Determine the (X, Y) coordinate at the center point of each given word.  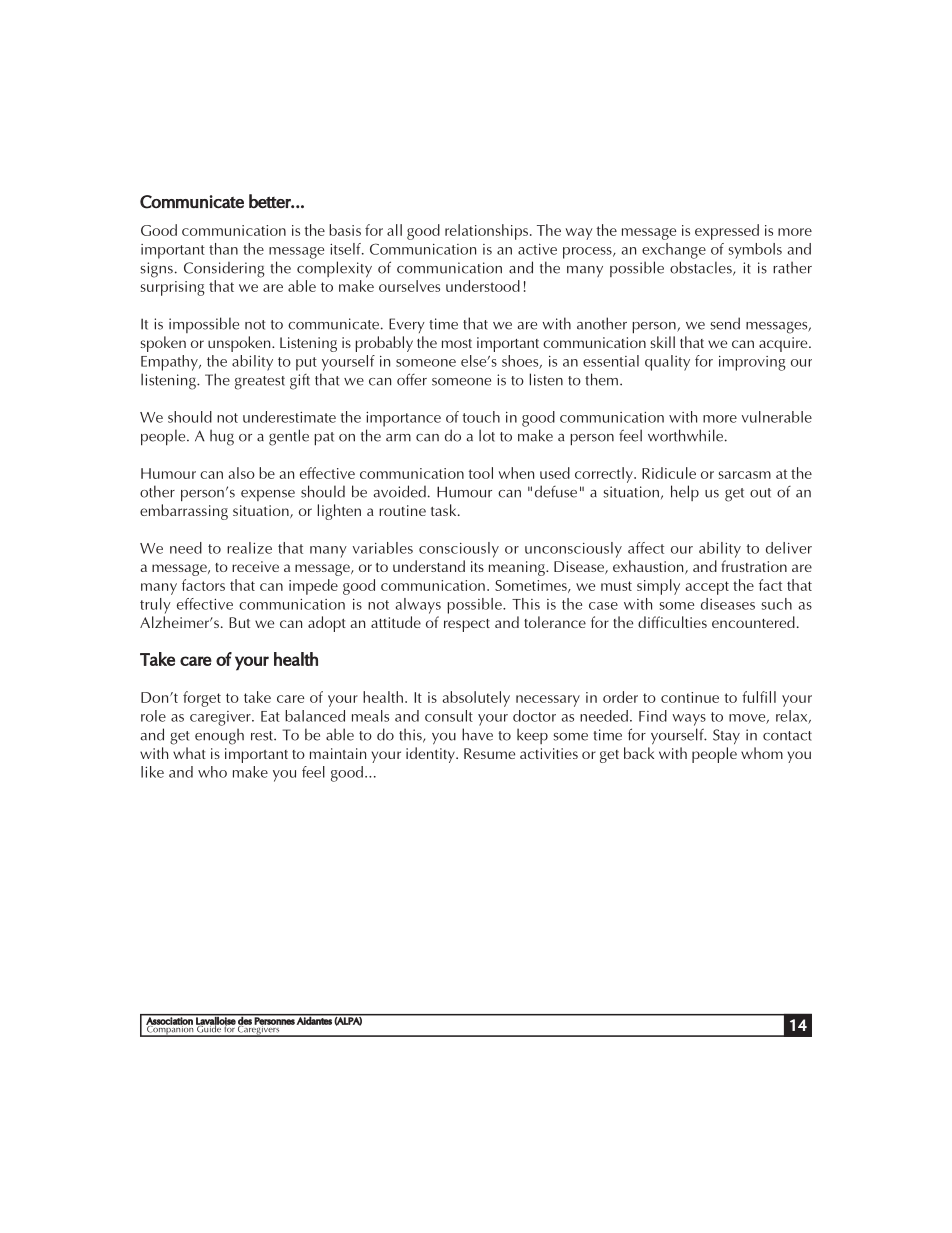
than (223, 249)
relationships (486, 232)
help (685, 493)
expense (268, 495)
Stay (726, 736)
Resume (489, 753)
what (189, 753)
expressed (727, 232)
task (445, 510)
